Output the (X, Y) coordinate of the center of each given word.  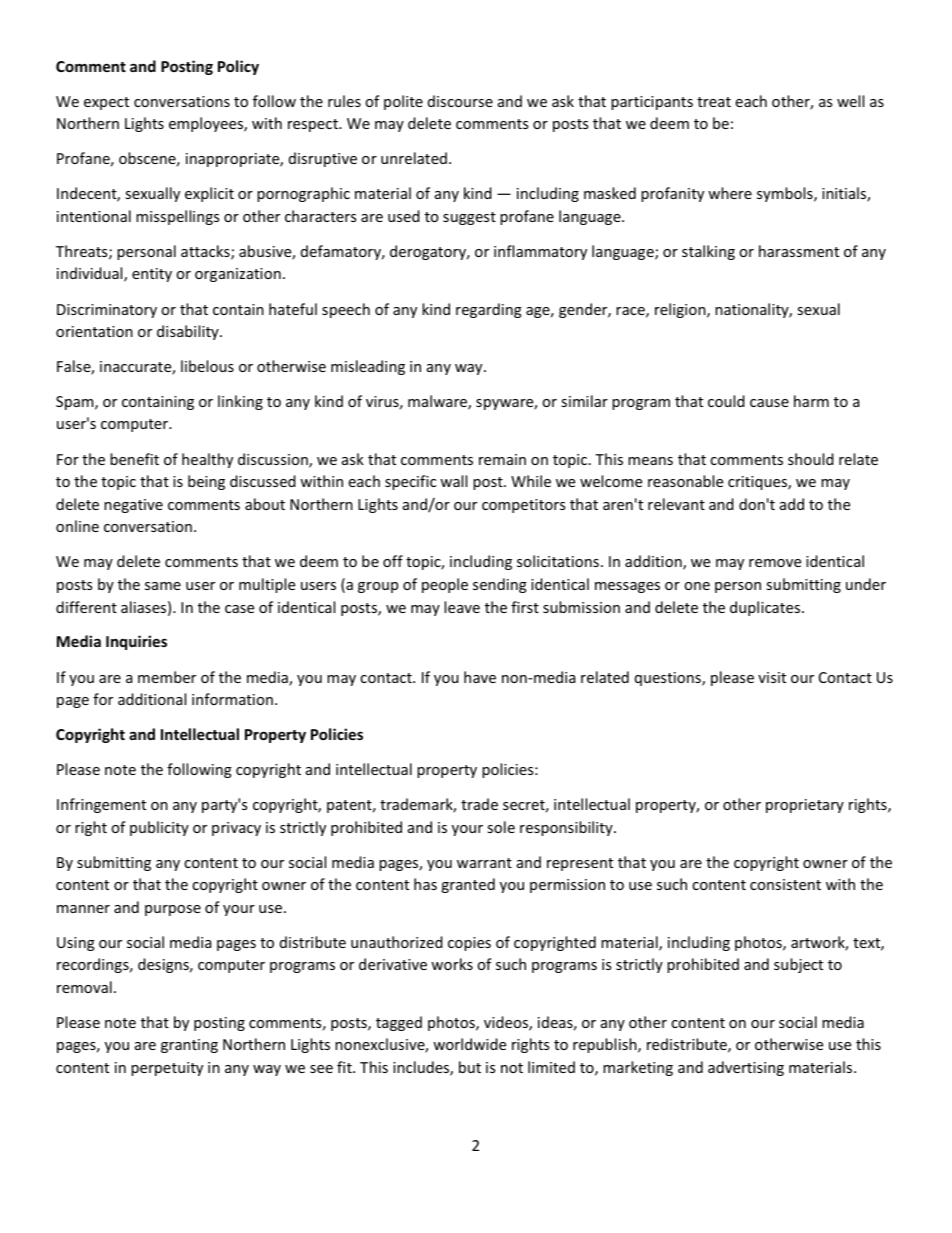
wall (453, 481)
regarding (489, 310)
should (811, 459)
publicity (159, 828)
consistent (785, 884)
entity (152, 275)
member (167, 677)
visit (772, 677)
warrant (484, 863)
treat (714, 102)
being (206, 482)
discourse (460, 101)
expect (106, 103)
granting (189, 1046)
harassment (799, 251)
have (480, 677)
